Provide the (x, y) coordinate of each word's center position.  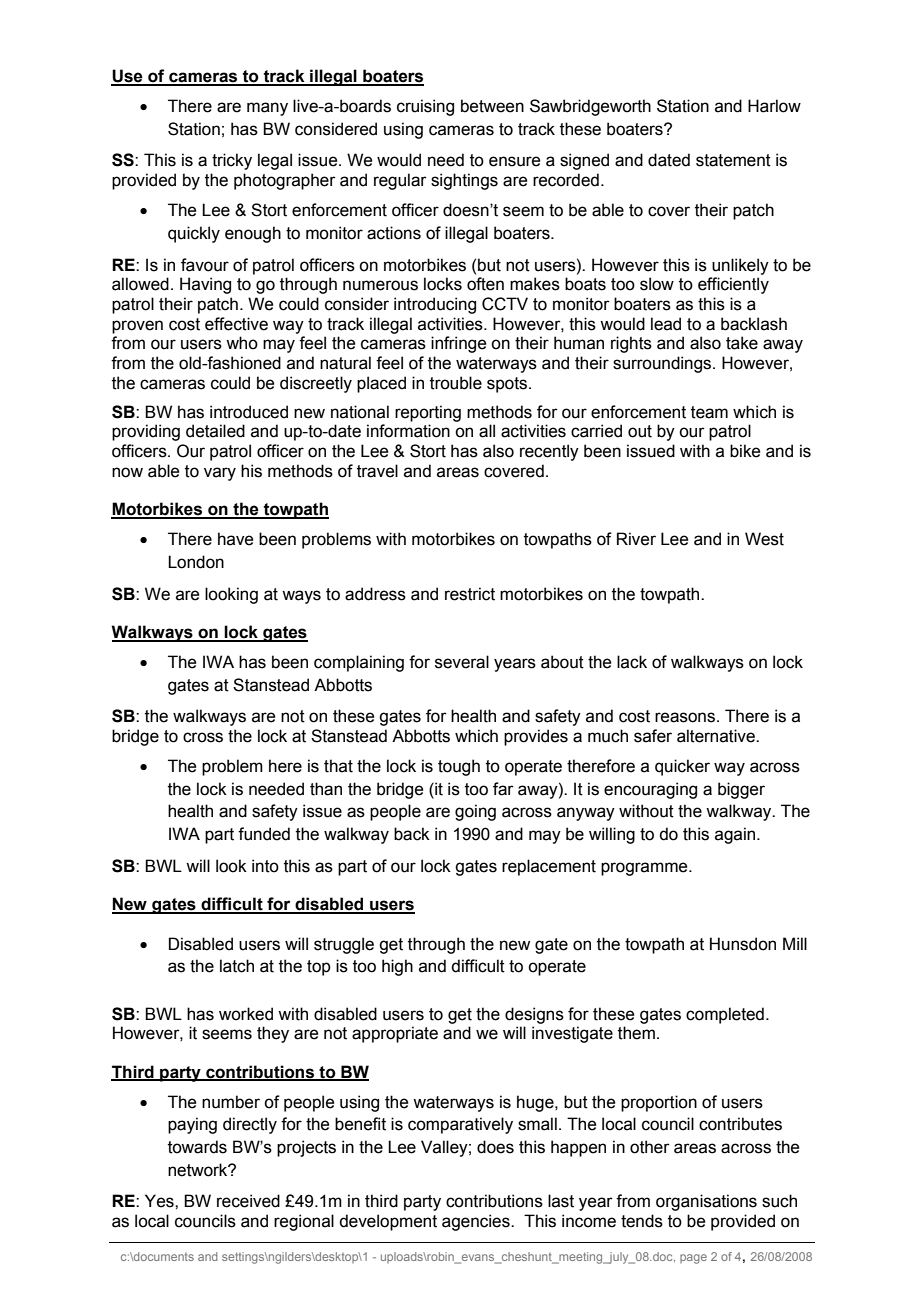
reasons (685, 717)
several (462, 662)
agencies (477, 1222)
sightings (464, 181)
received (248, 1201)
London (196, 562)
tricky (232, 161)
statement (733, 160)
